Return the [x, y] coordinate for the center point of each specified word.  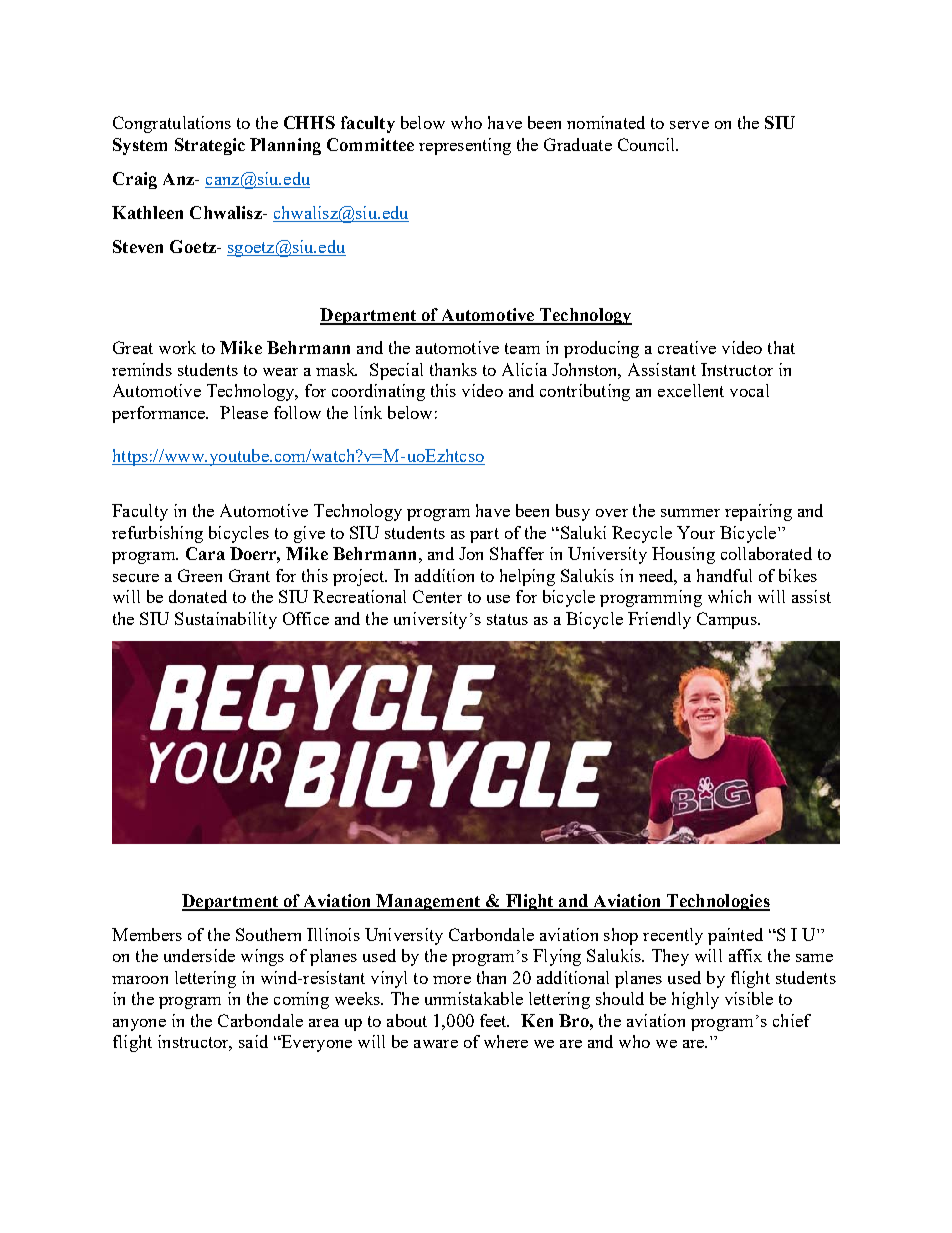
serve [689, 125]
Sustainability [226, 620]
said [253, 1041]
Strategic [210, 146]
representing [465, 146]
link [368, 412]
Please [244, 412]
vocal [749, 390]
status [507, 619]
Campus [728, 620]
